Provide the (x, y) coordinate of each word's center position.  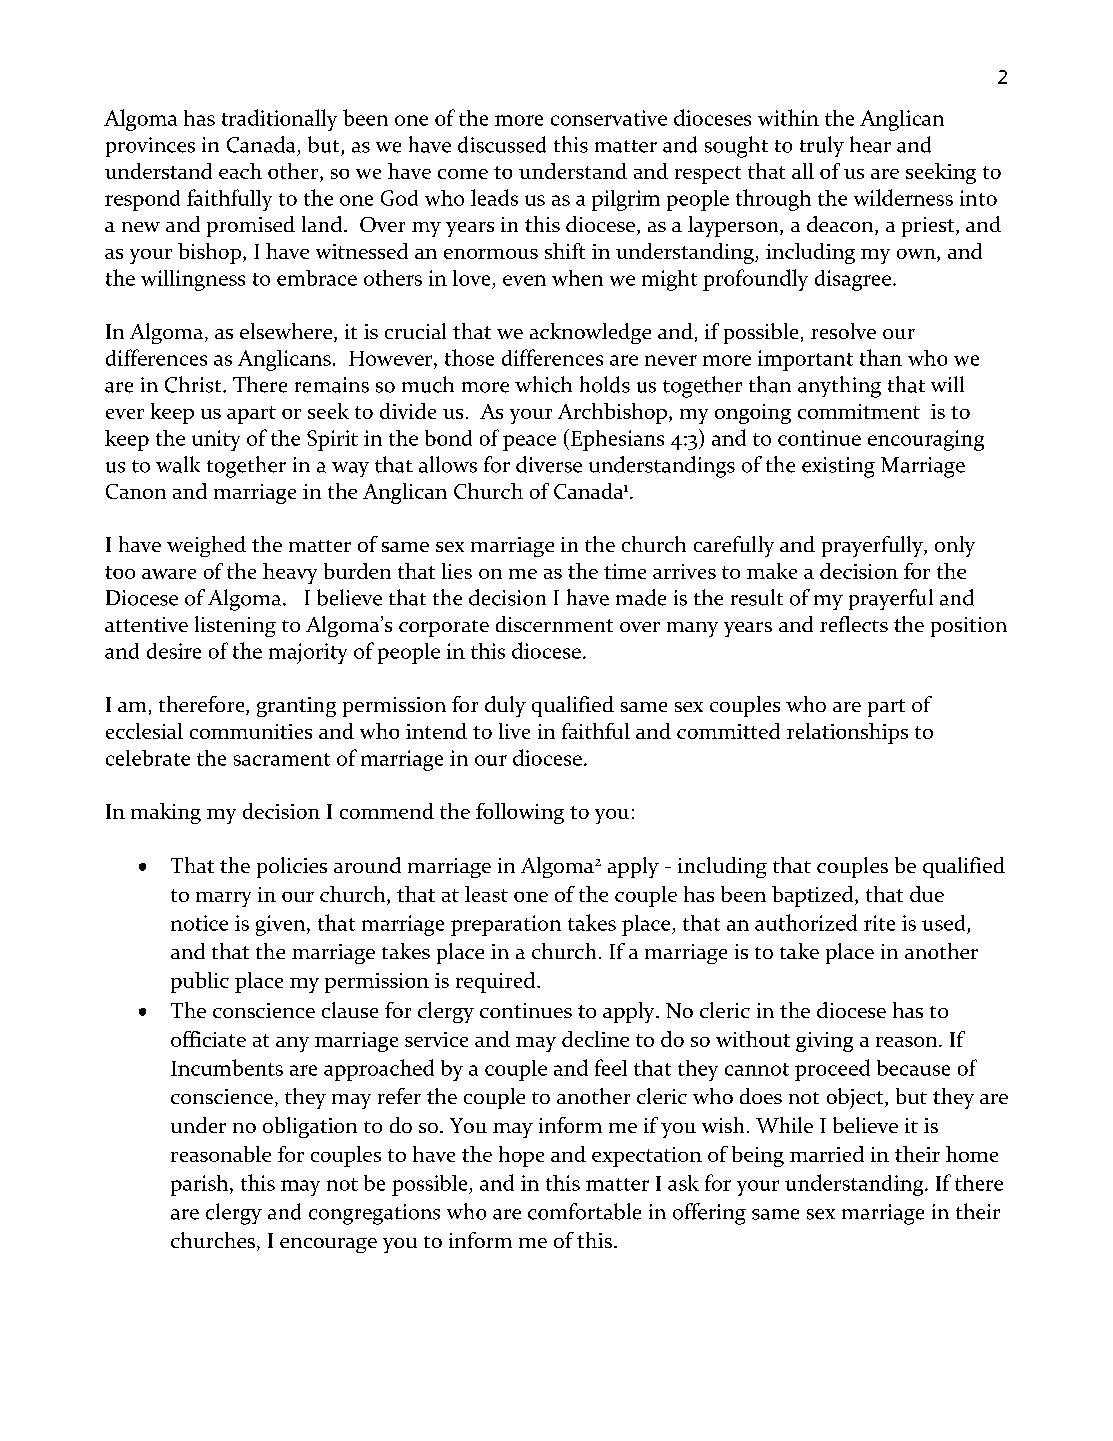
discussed (502, 144)
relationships (847, 733)
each (240, 171)
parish (201, 1185)
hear (870, 144)
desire (174, 651)
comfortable (584, 1211)
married (827, 1154)
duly (505, 706)
